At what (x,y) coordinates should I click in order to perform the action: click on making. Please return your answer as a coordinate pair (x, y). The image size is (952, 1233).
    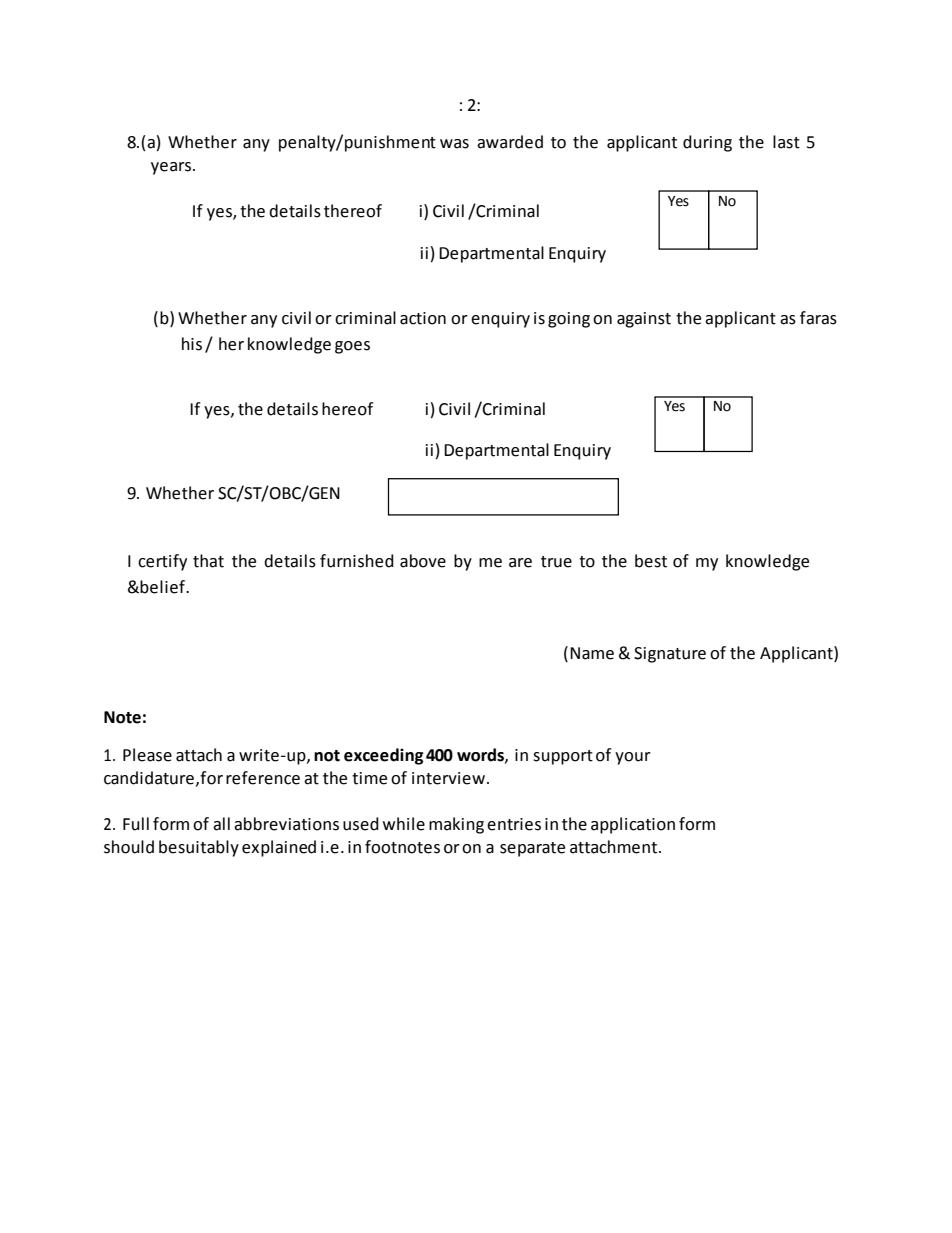
    Looking at the image, I should click on (456, 825).
